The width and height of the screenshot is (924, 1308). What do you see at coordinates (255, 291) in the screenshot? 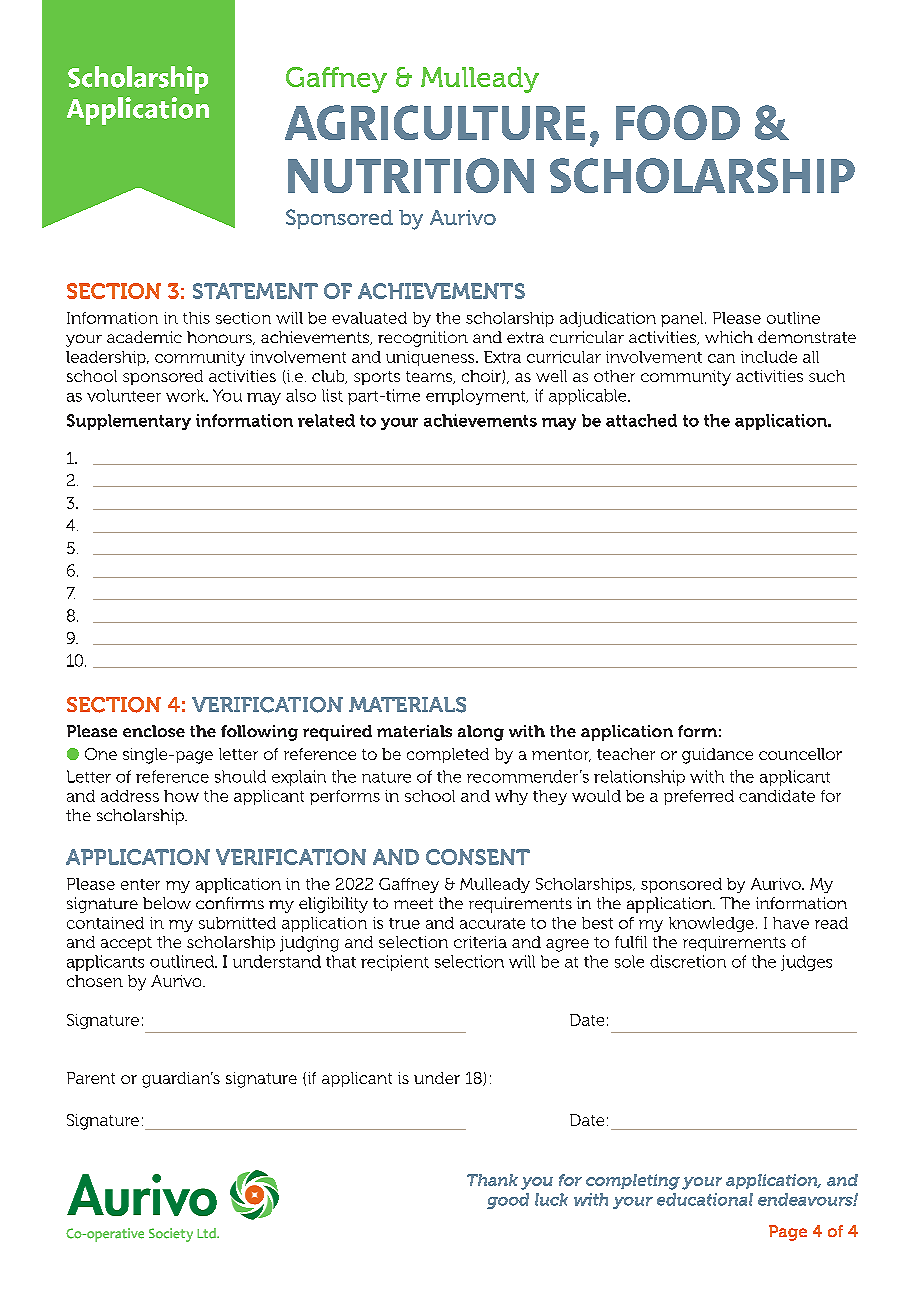
I see `STATEMENT` at bounding box center [255, 291].
